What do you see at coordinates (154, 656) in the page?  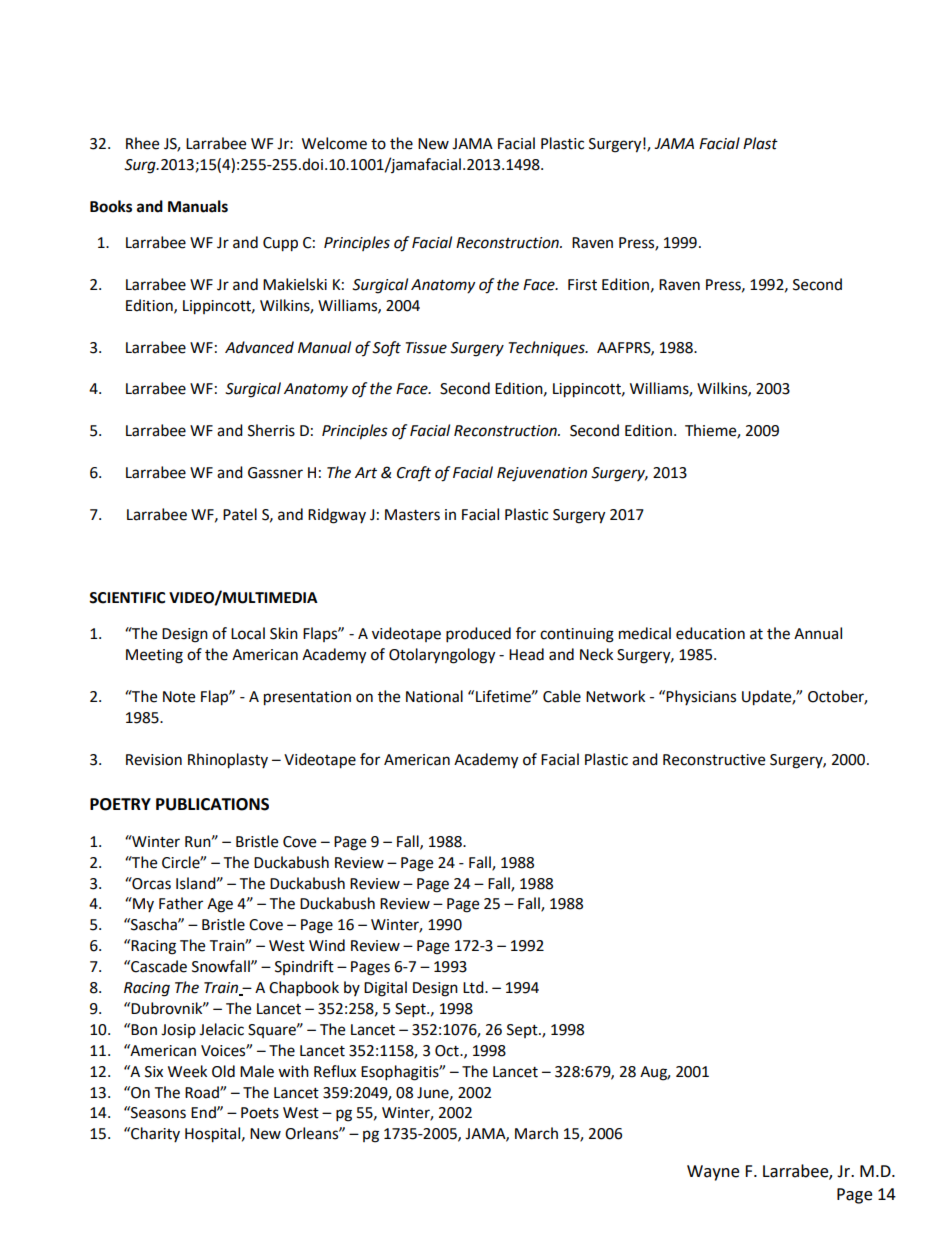 I see `Meeting` at bounding box center [154, 656].
